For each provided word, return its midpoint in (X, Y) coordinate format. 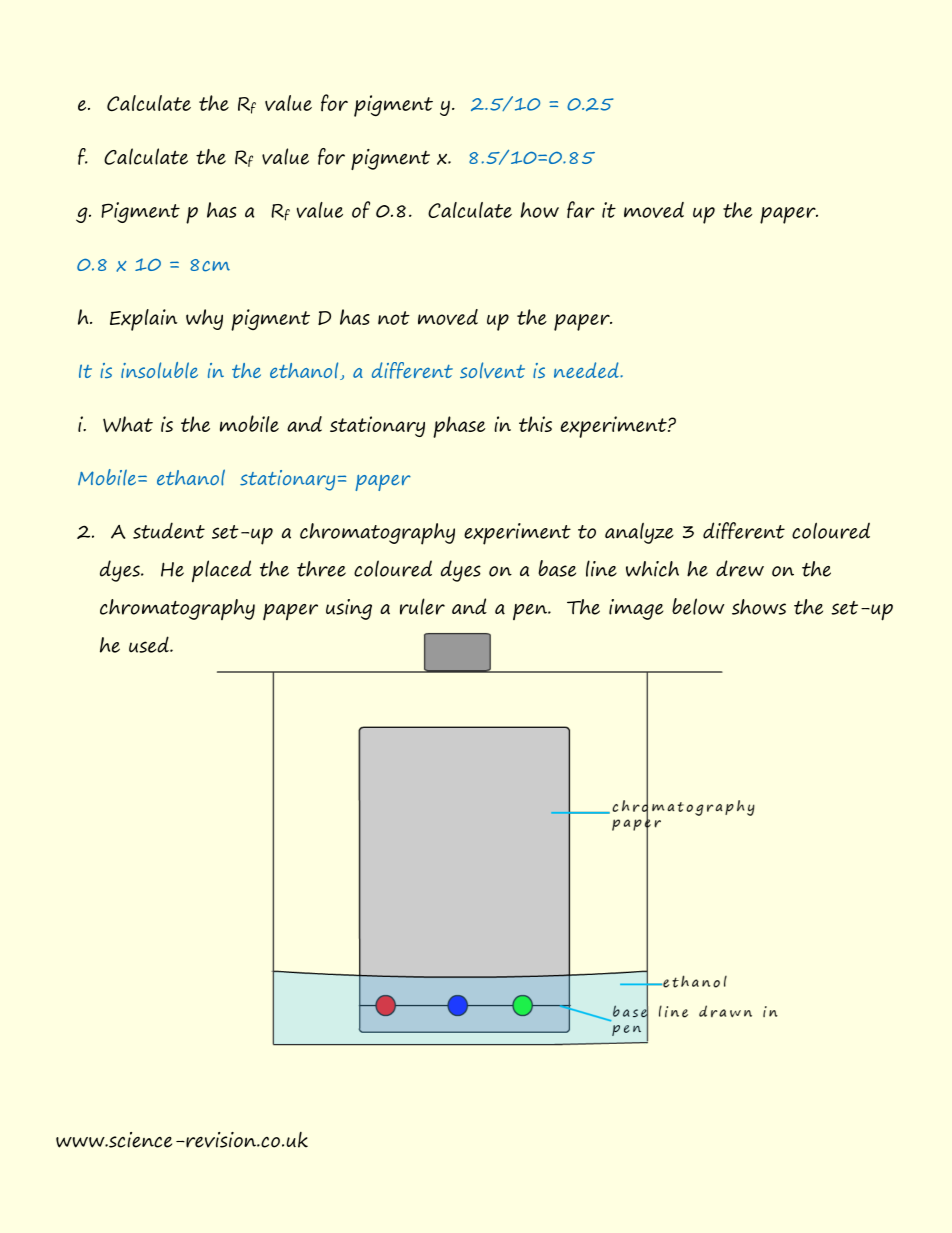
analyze (639, 533)
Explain (144, 320)
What (128, 424)
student (169, 530)
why (204, 319)
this (535, 424)
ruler (422, 606)
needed (587, 370)
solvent (492, 370)
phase (459, 427)
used (150, 644)
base (557, 568)
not (394, 318)
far (581, 209)
